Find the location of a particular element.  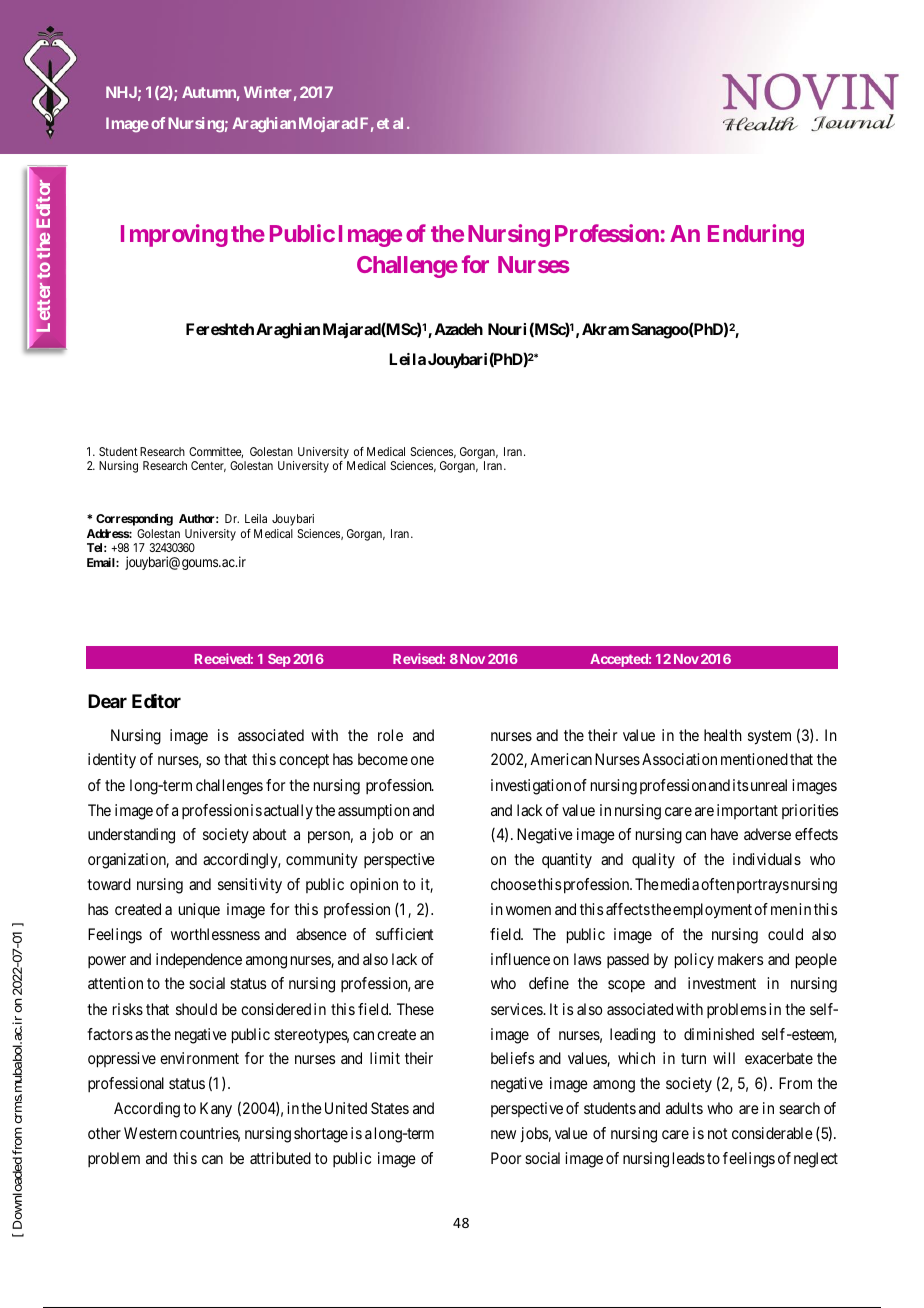

Dear is located at coordinates (107, 701).
